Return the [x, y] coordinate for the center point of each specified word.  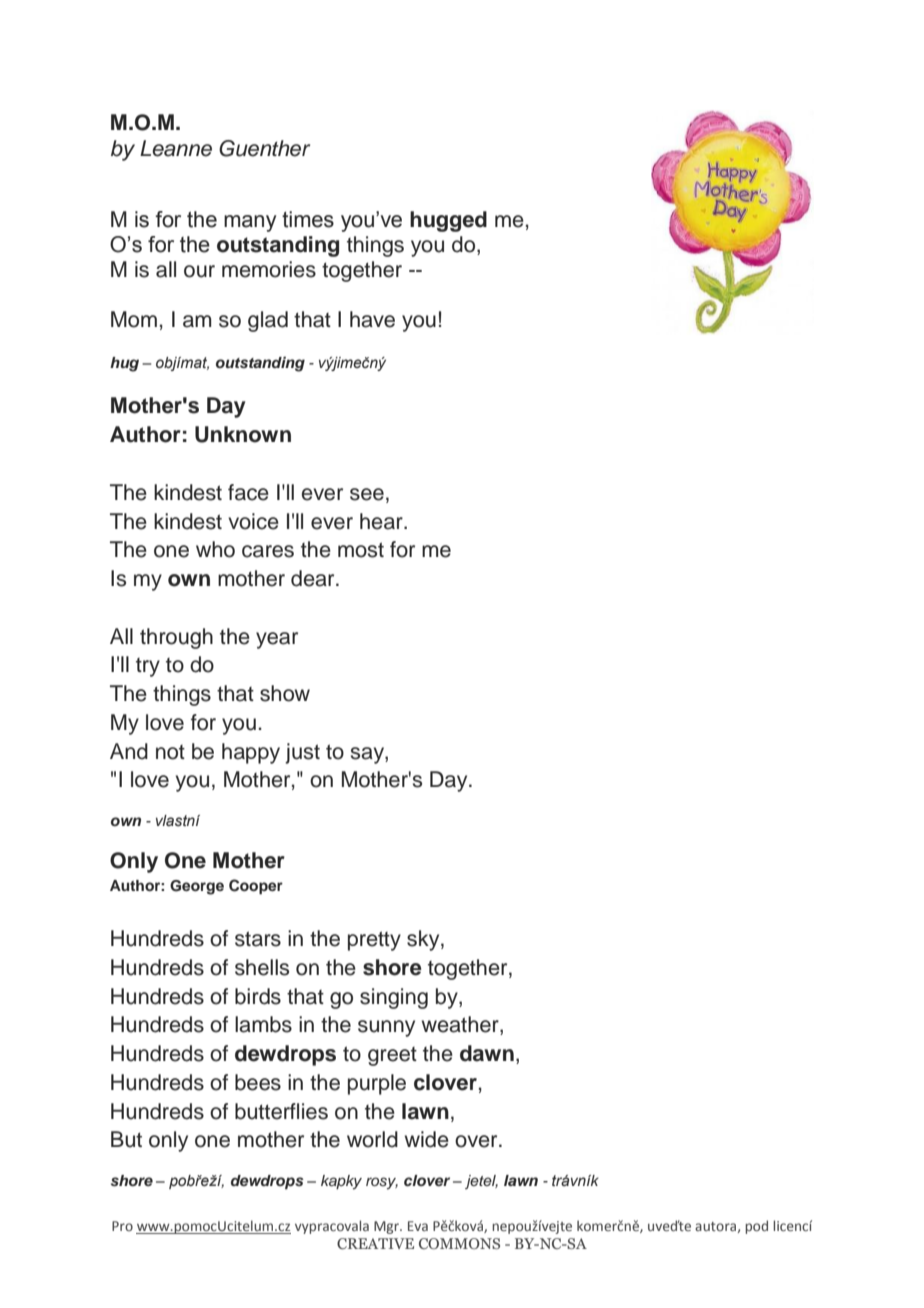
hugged [448, 221]
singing [394, 998]
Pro [122, 1226]
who [215, 549]
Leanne [176, 148]
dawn [487, 1053]
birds [258, 996]
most [361, 550]
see [367, 494]
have [372, 319]
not [170, 752]
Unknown [243, 434]
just [302, 753]
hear [382, 521]
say [368, 755]
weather [461, 1025]
